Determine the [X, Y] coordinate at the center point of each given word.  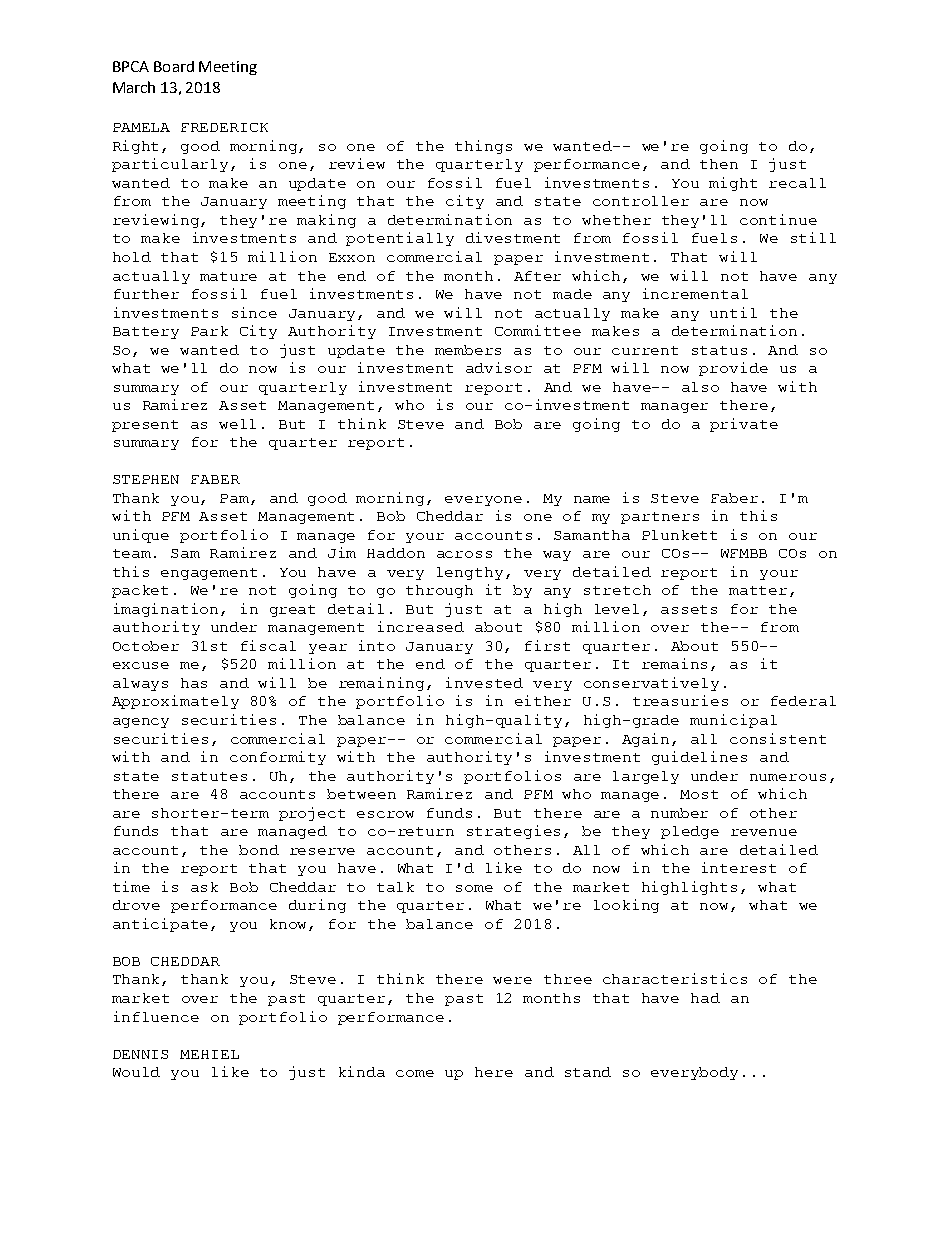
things [483, 147]
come [415, 1073]
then [719, 164]
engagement [209, 574]
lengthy [470, 573]
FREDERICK [224, 127]
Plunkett [679, 535]
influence [156, 1016]
